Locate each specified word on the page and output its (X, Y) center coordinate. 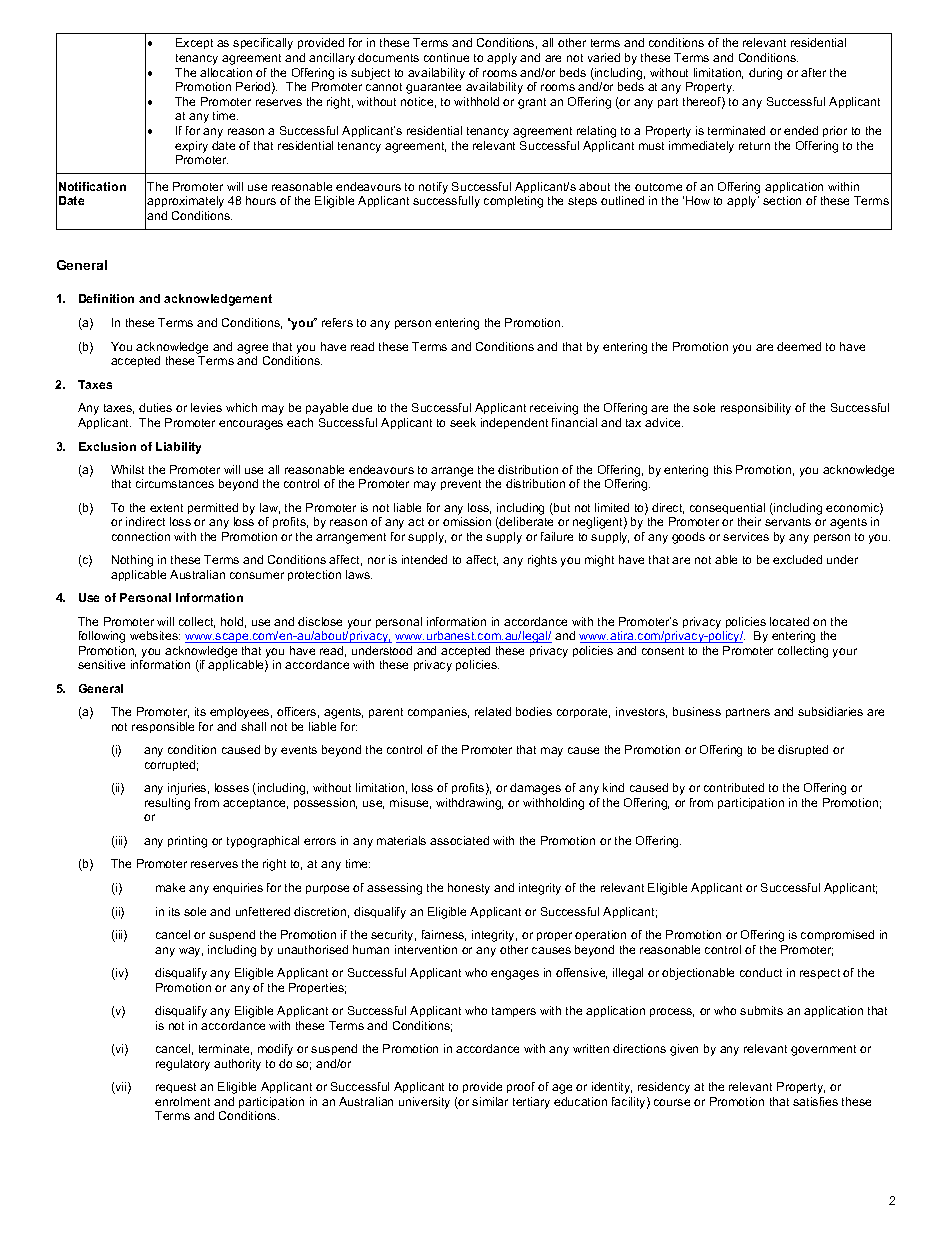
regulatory (183, 1065)
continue (446, 57)
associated (459, 840)
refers (337, 322)
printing (187, 842)
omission (467, 521)
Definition (106, 298)
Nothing (132, 561)
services (746, 536)
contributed (734, 787)
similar (490, 1101)
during (765, 74)
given (684, 1050)
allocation (226, 72)
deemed (799, 346)
